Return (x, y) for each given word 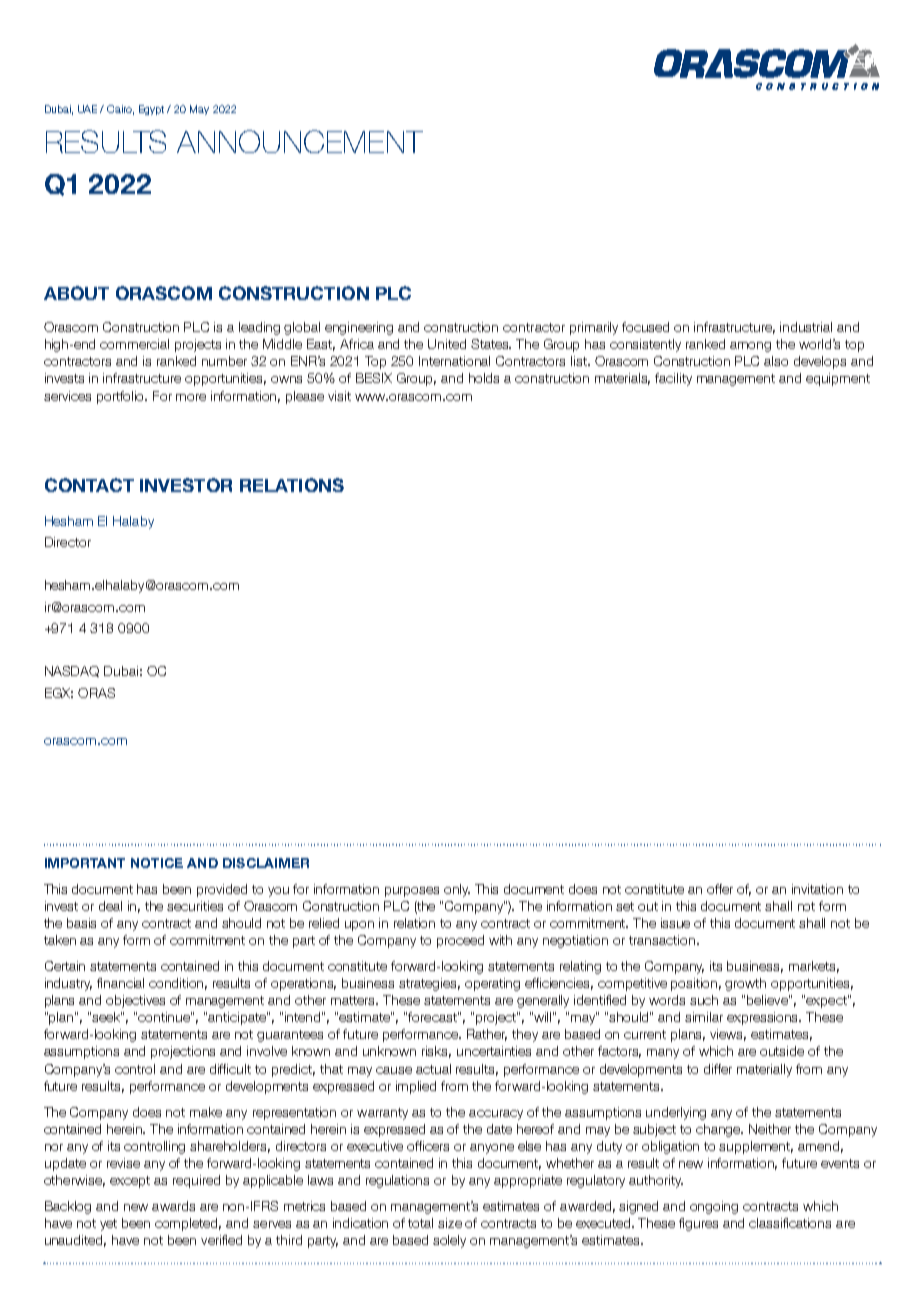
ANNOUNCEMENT (300, 141)
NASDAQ (72, 671)
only (457, 890)
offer (720, 889)
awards (173, 1206)
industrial (806, 327)
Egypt (151, 110)
